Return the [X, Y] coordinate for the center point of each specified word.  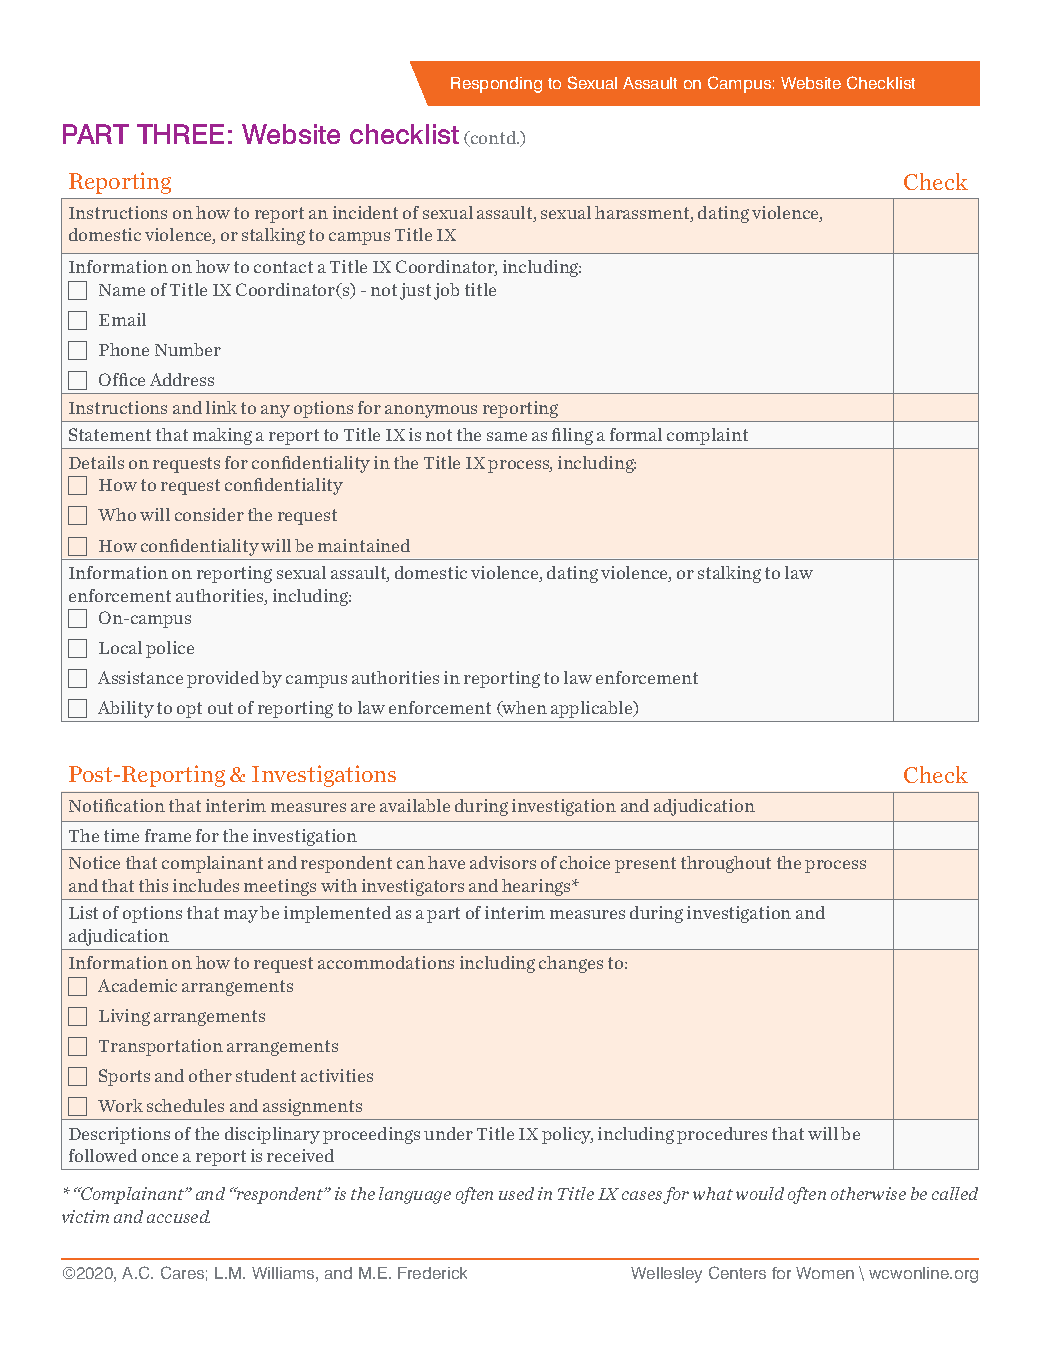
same [507, 436]
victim [85, 1216]
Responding [496, 85]
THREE [180, 134]
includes [206, 885]
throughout [726, 864]
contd [493, 139]
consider [209, 514]
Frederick [432, 1273]
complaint [707, 436]
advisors [503, 862]
